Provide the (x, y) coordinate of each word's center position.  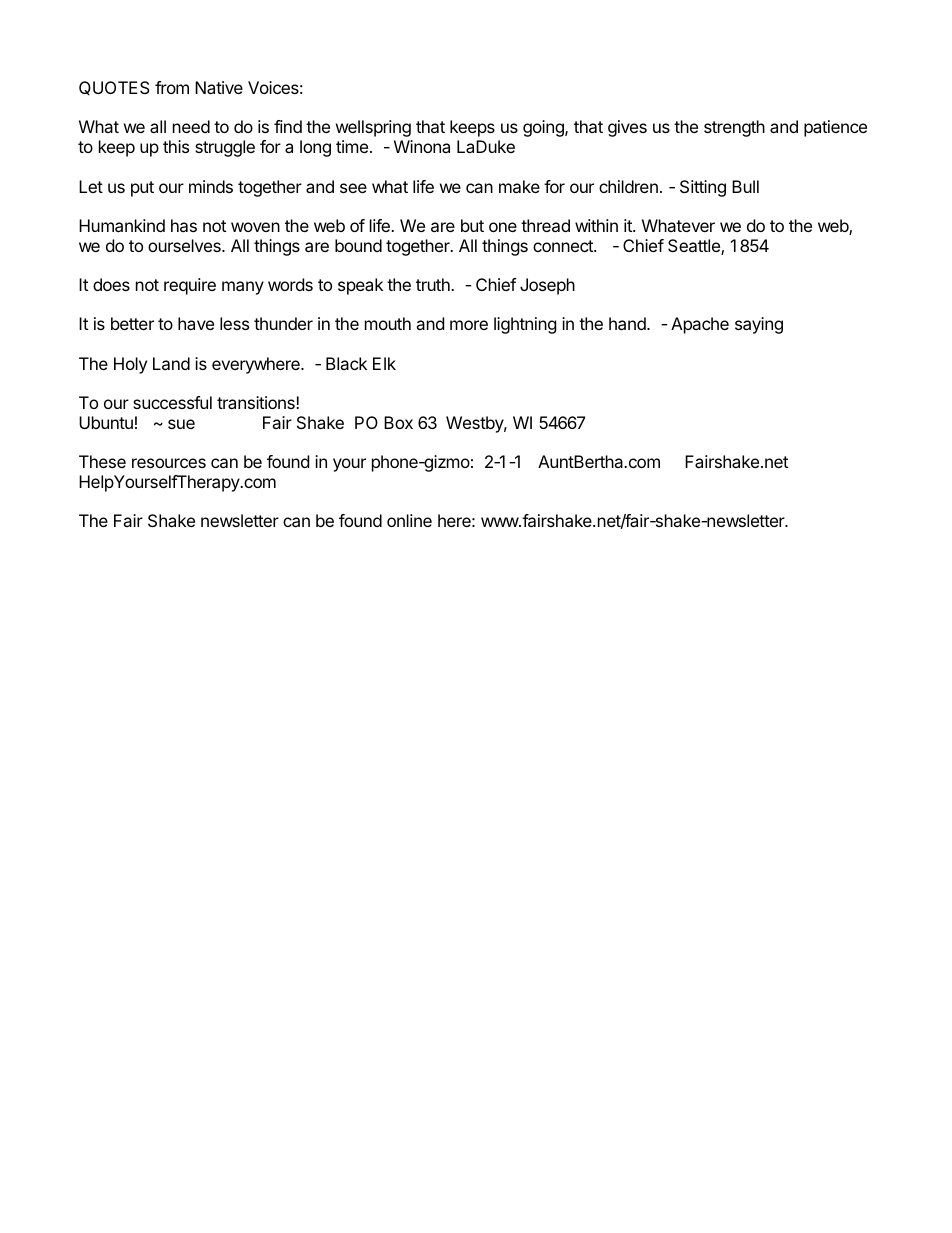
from (172, 87)
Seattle (695, 247)
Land (171, 363)
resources (169, 463)
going (544, 128)
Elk (384, 363)
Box (398, 422)
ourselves (185, 245)
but (472, 225)
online (409, 520)
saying (759, 325)
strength (734, 128)
